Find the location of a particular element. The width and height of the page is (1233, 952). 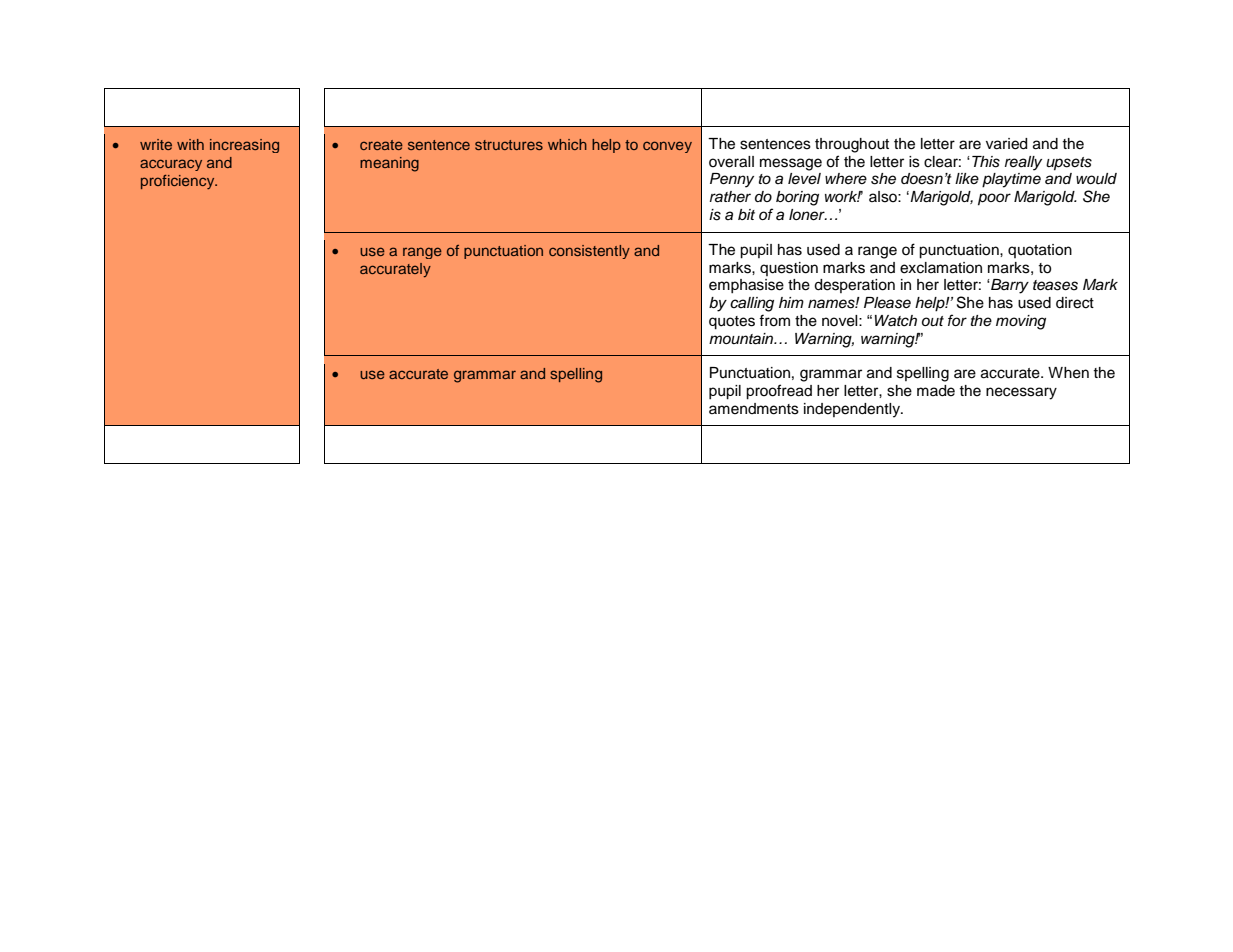

convey is located at coordinates (667, 147).
